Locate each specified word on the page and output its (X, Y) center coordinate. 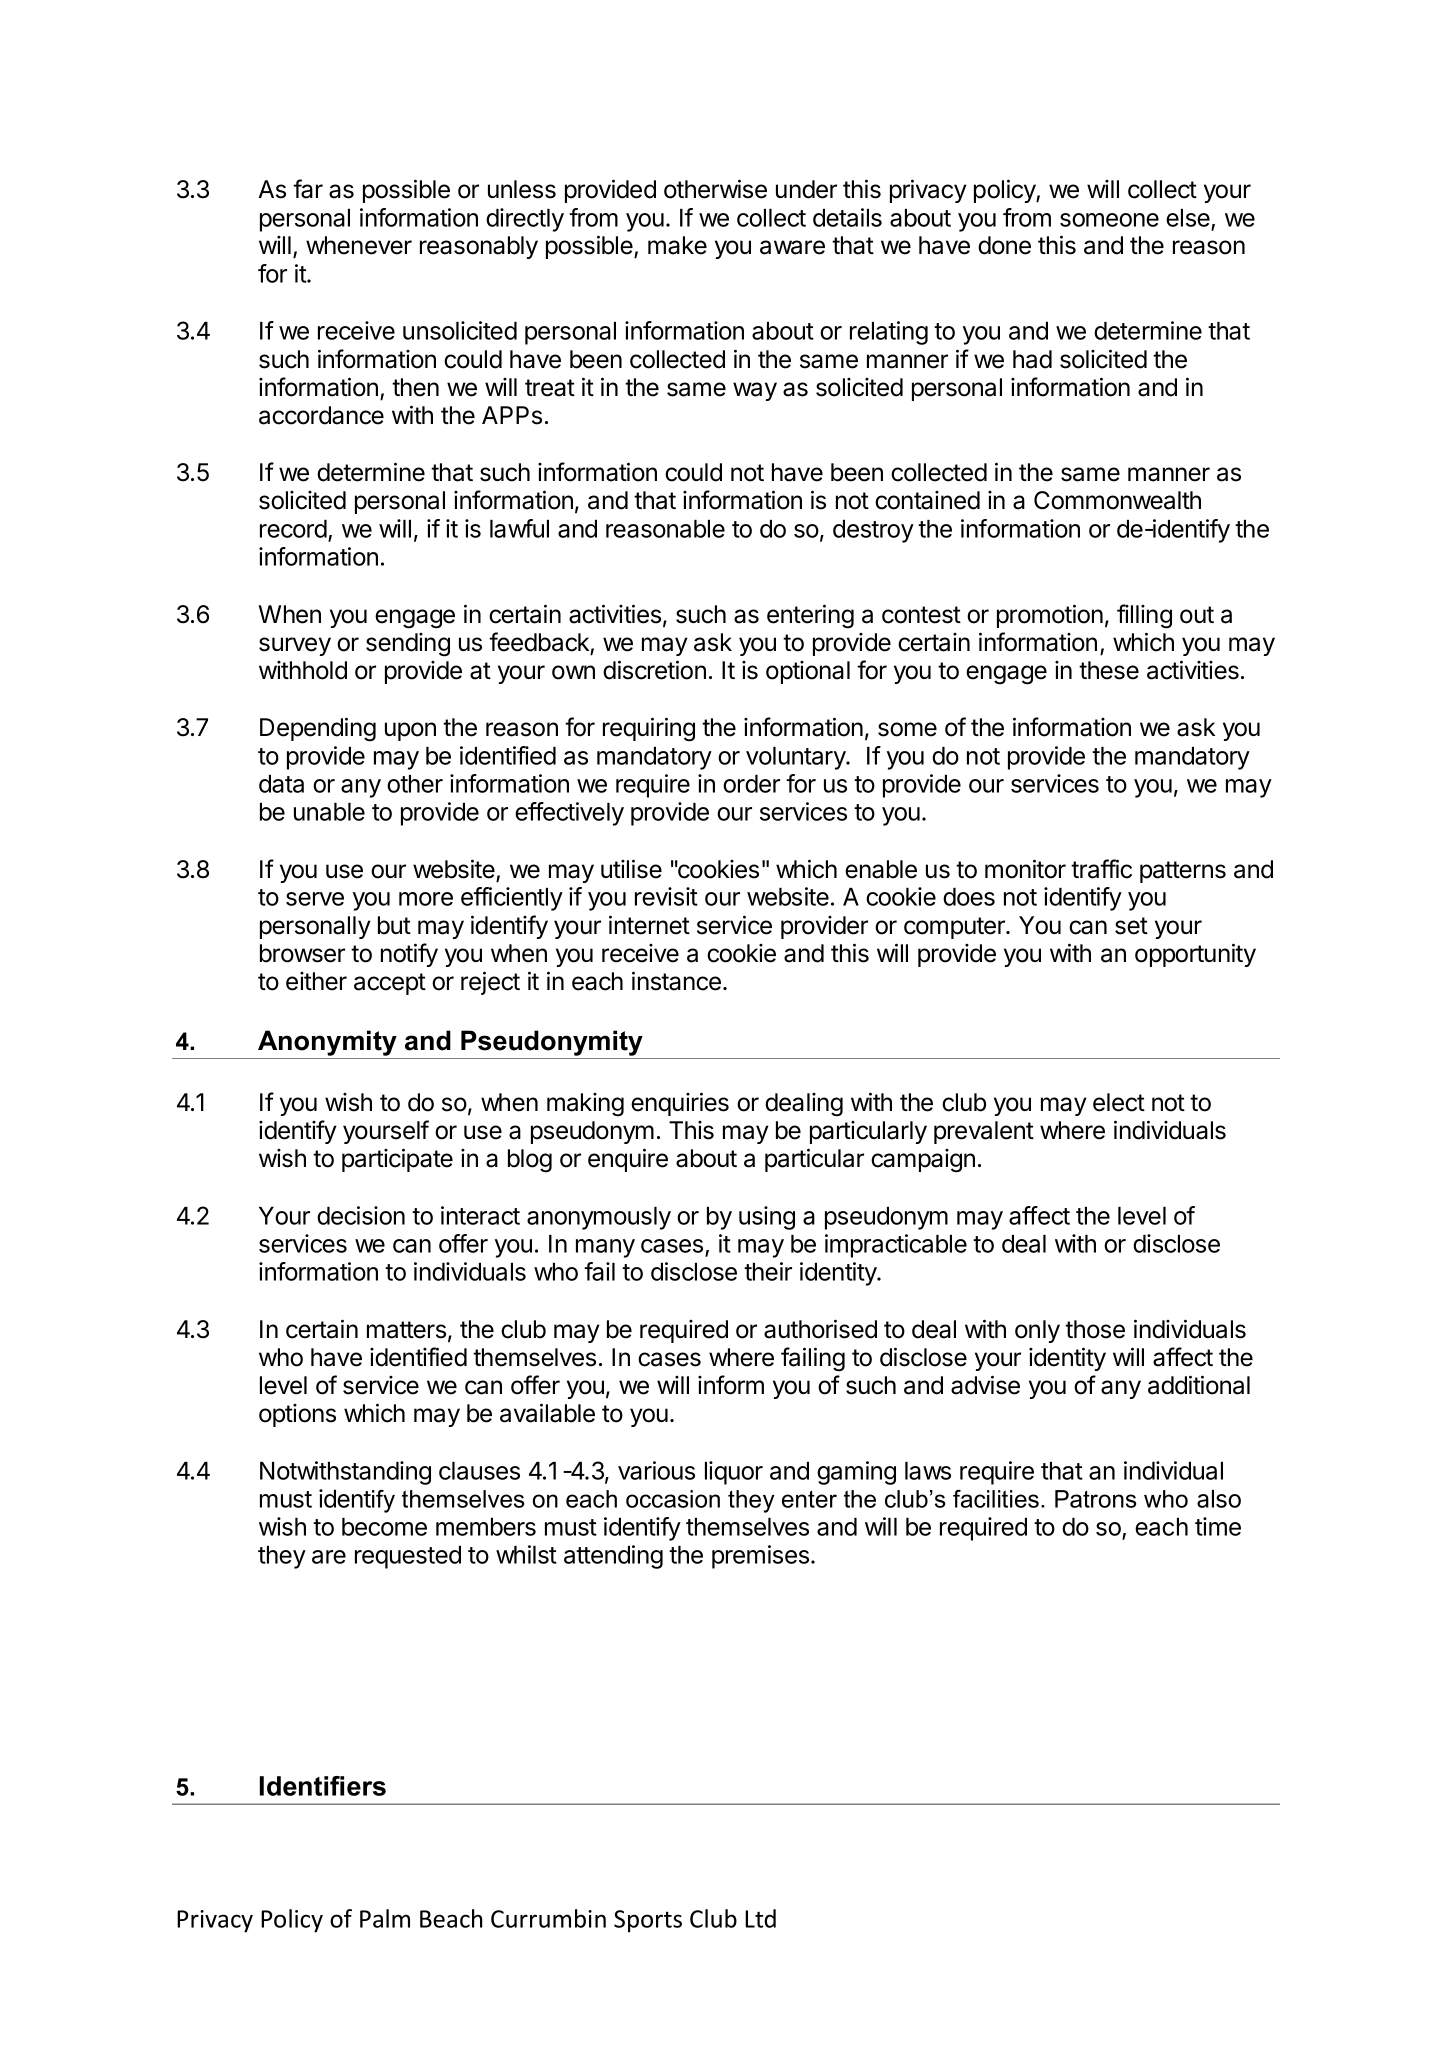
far (308, 189)
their (768, 1271)
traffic (1101, 869)
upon (410, 731)
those (1095, 1329)
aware (792, 247)
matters (406, 1330)
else (1188, 218)
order (751, 784)
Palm (385, 1918)
